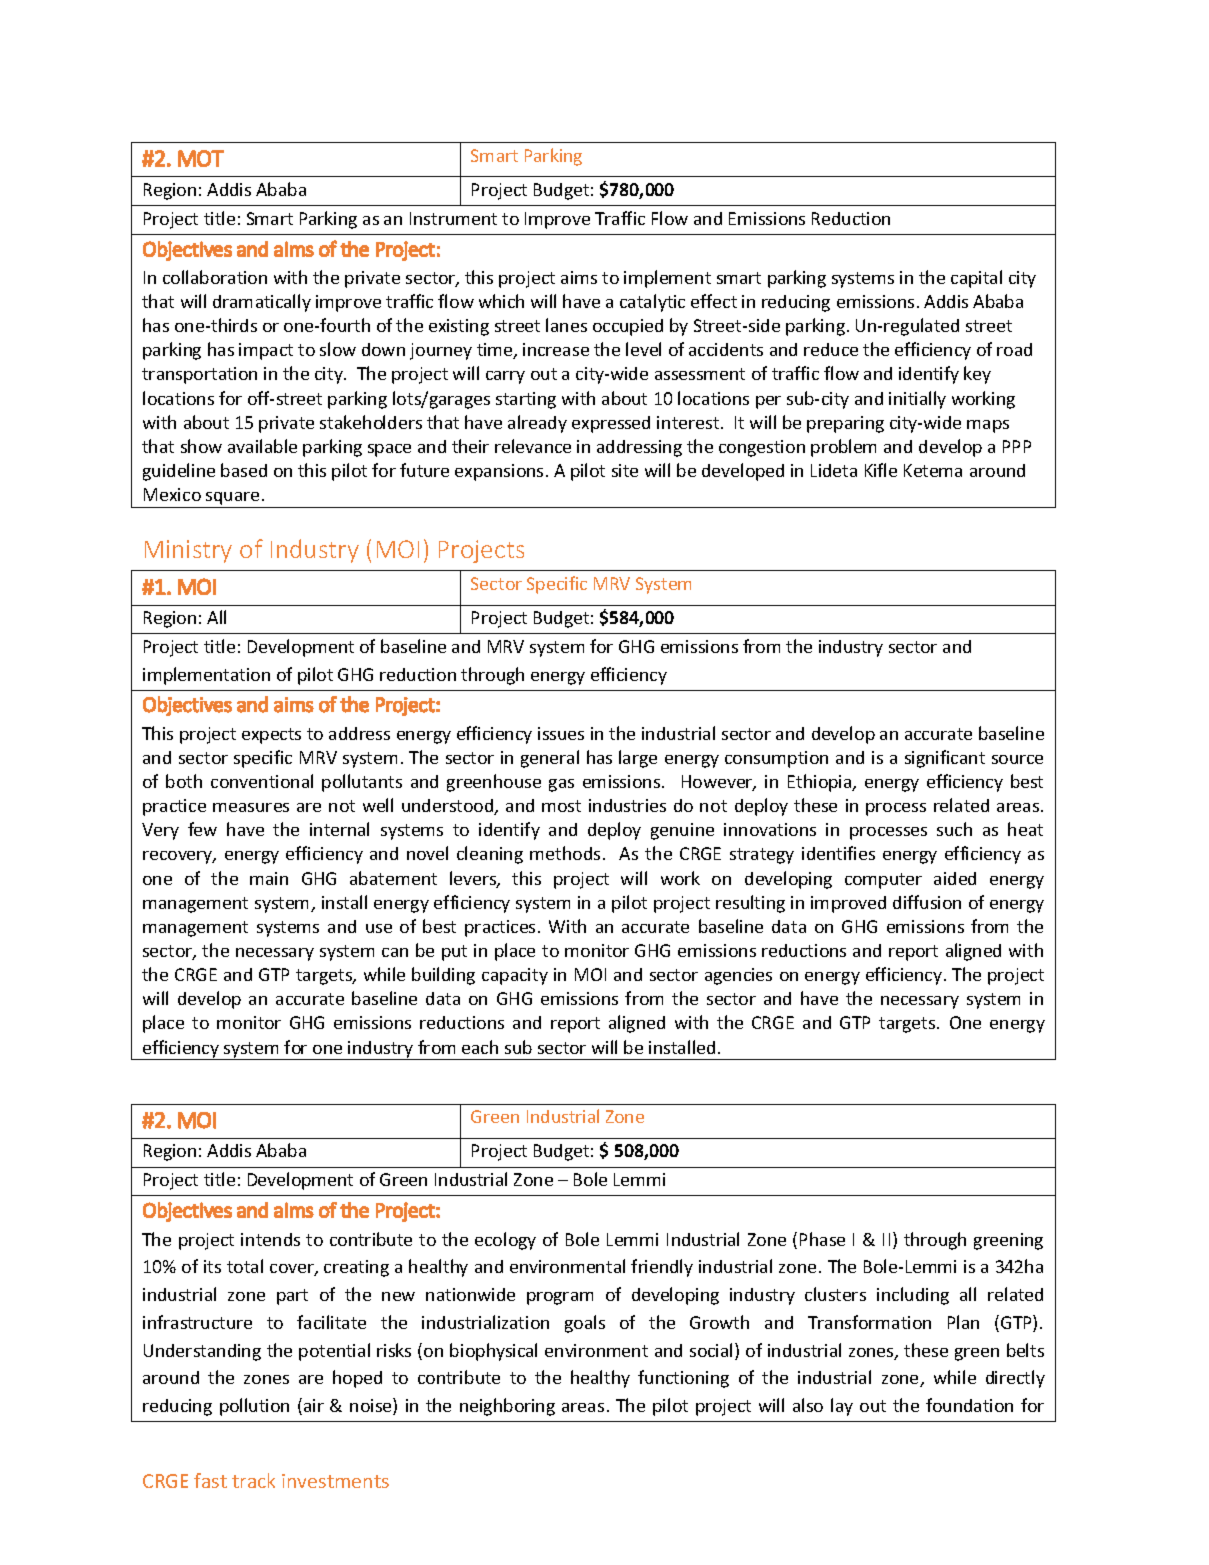 The width and height of the screenshot is (1209, 1565). Describe the element at coordinates (480, 1047) in the screenshot. I see `each` at that location.
